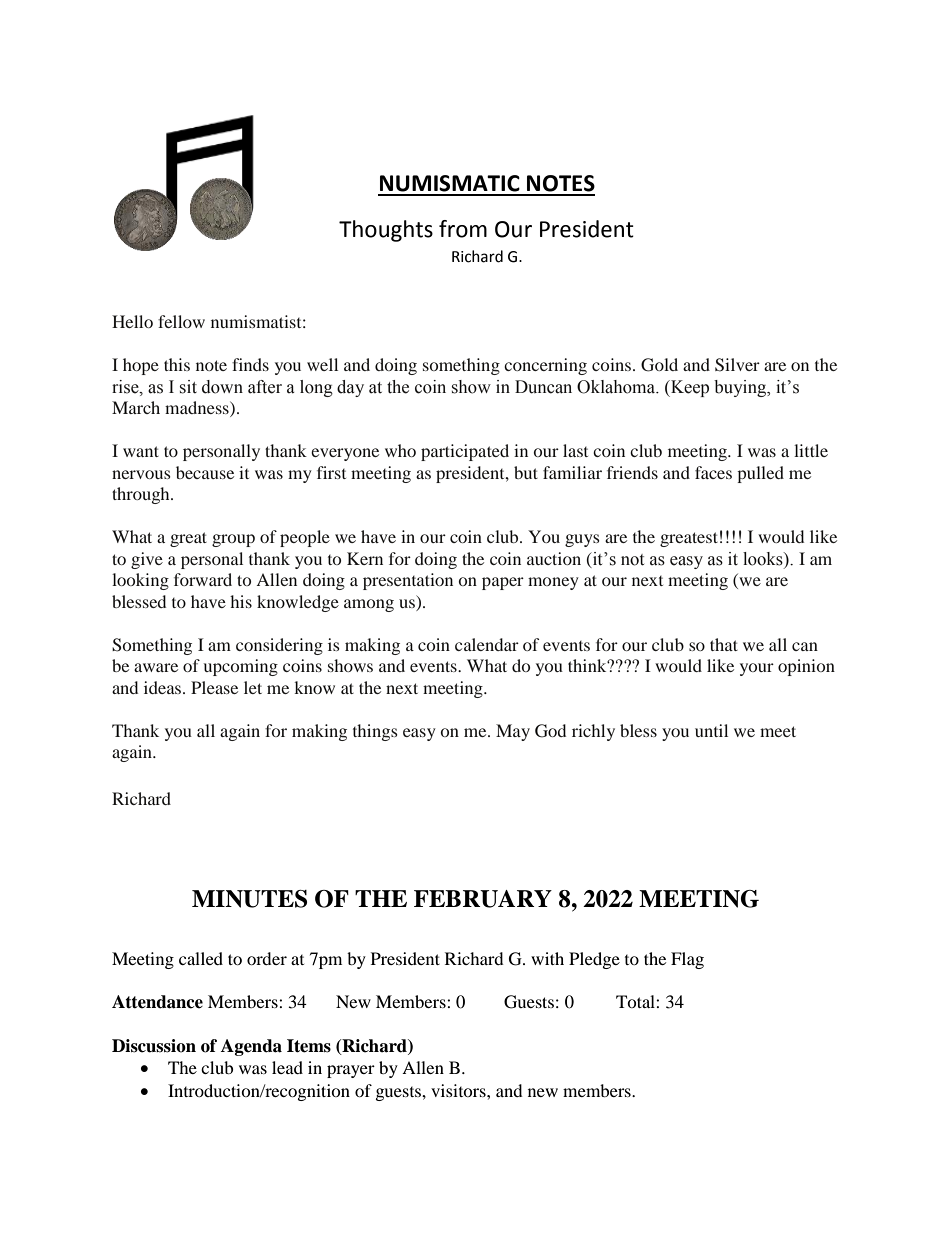 Image resolution: width=952 pixels, height=1233 pixels. Describe the element at coordinates (737, 365) in the page. I see `Silver` at that location.
